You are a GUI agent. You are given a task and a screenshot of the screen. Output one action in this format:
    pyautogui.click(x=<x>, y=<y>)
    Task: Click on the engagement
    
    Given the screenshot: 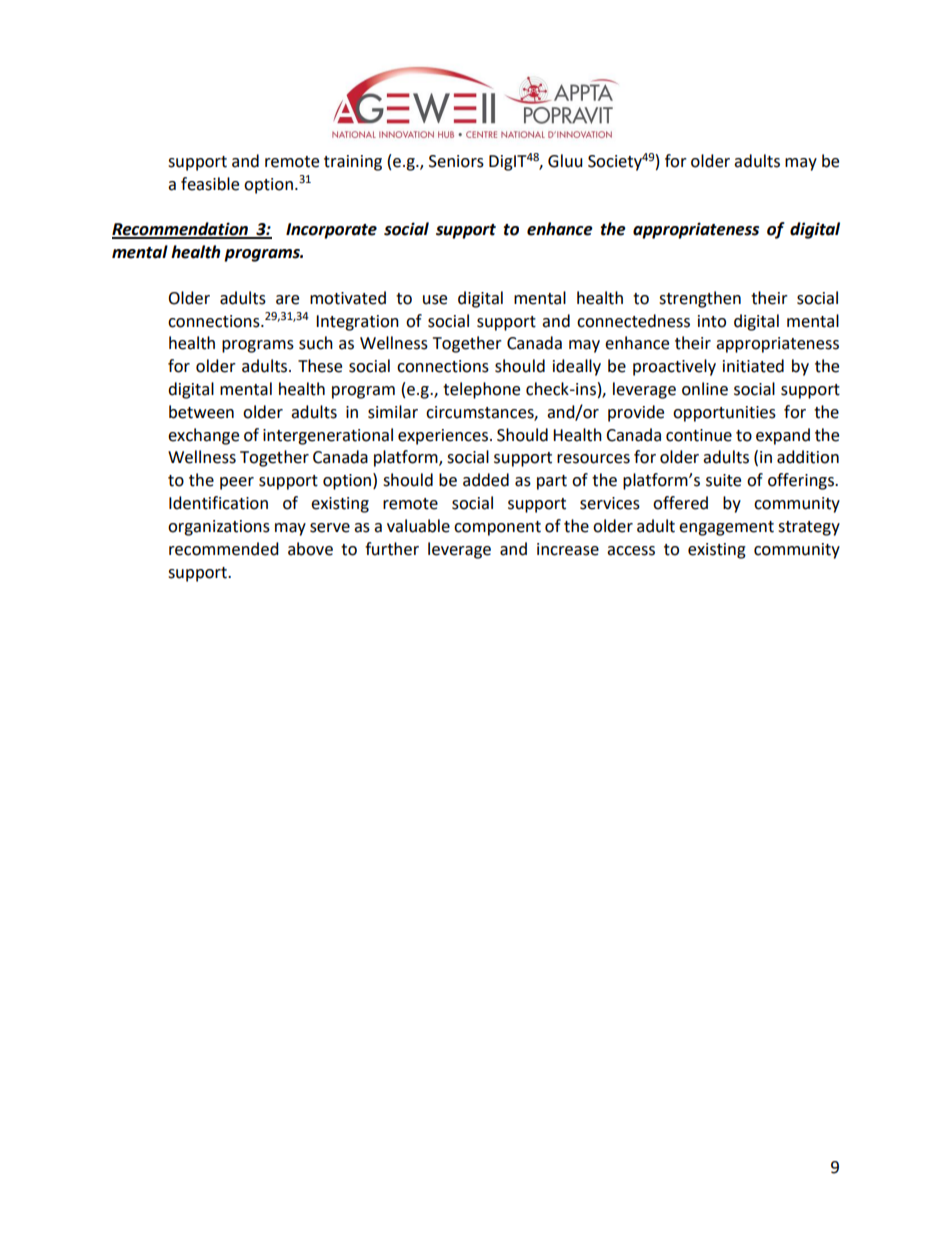 What is the action you would take?
    pyautogui.click(x=726, y=528)
